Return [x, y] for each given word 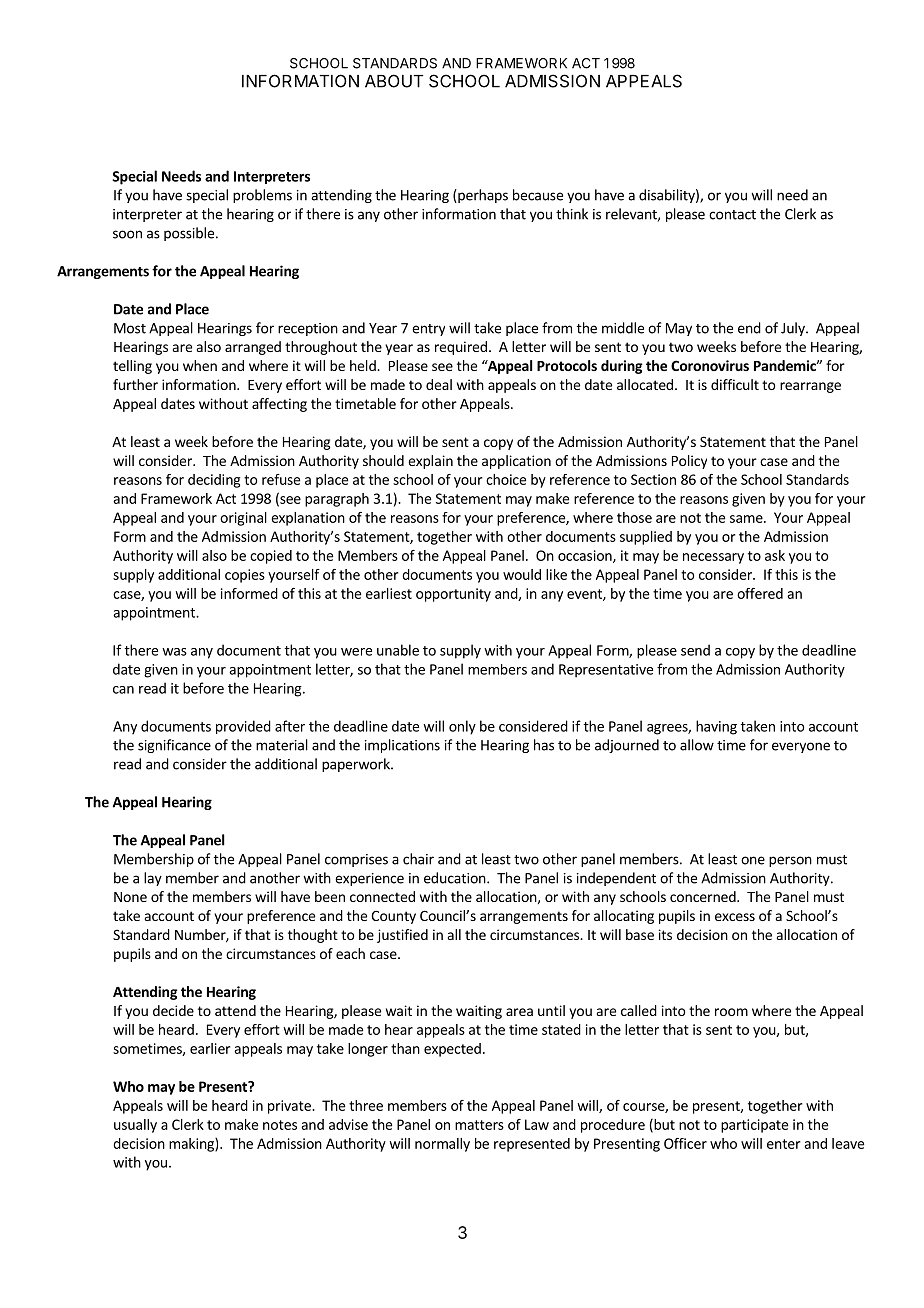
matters [479, 1125]
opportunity [453, 595]
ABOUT [394, 81]
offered [760, 593]
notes [280, 1125]
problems [262, 196]
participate [754, 1126]
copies [245, 576]
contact [732, 215]
